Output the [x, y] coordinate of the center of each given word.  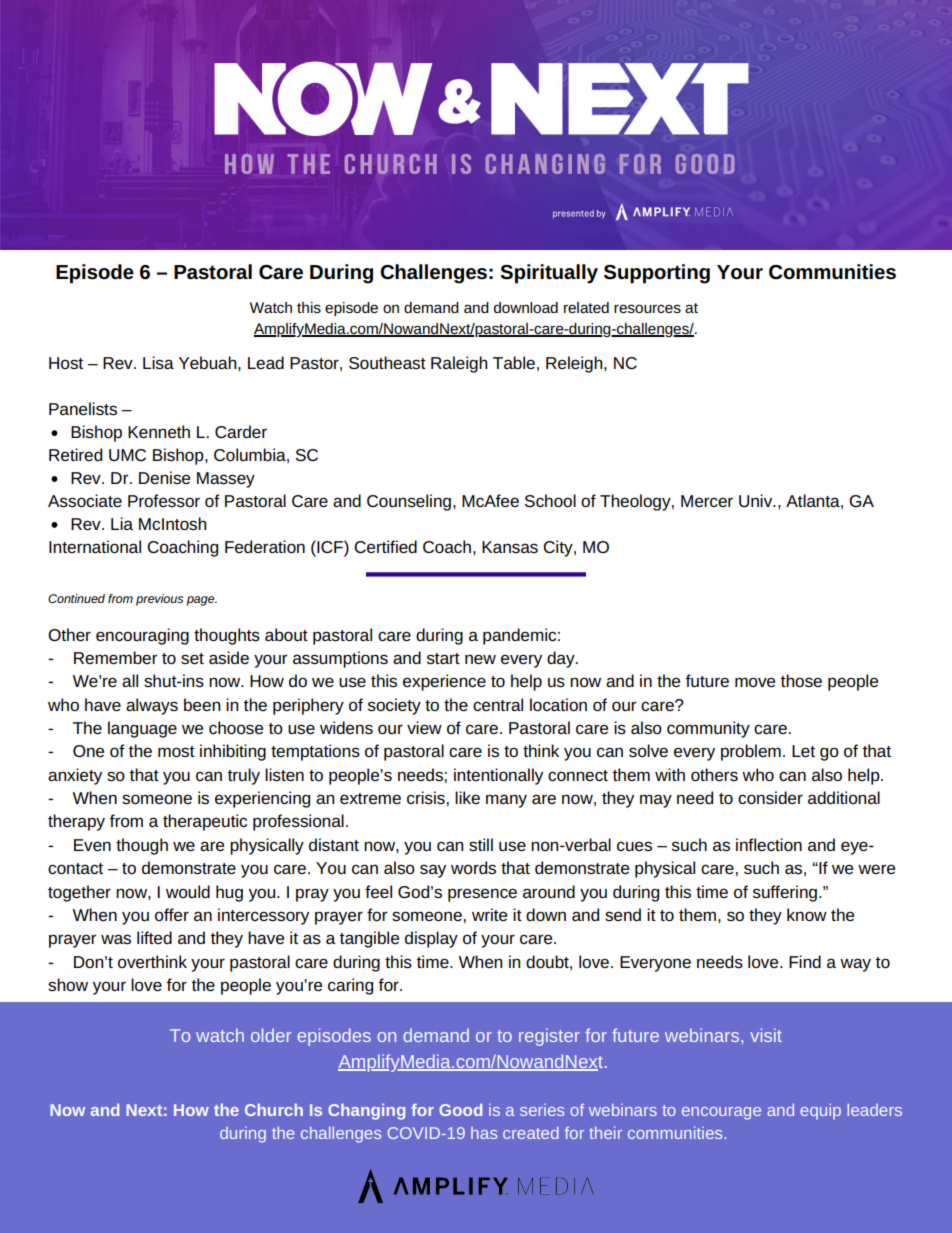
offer [172, 914]
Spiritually [549, 274]
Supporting [657, 274]
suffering [785, 893]
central [498, 704]
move [755, 682]
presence [482, 895]
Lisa [158, 362]
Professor [164, 500]
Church [274, 1109]
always [152, 706]
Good [460, 1109]
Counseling [409, 502]
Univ [757, 500]
